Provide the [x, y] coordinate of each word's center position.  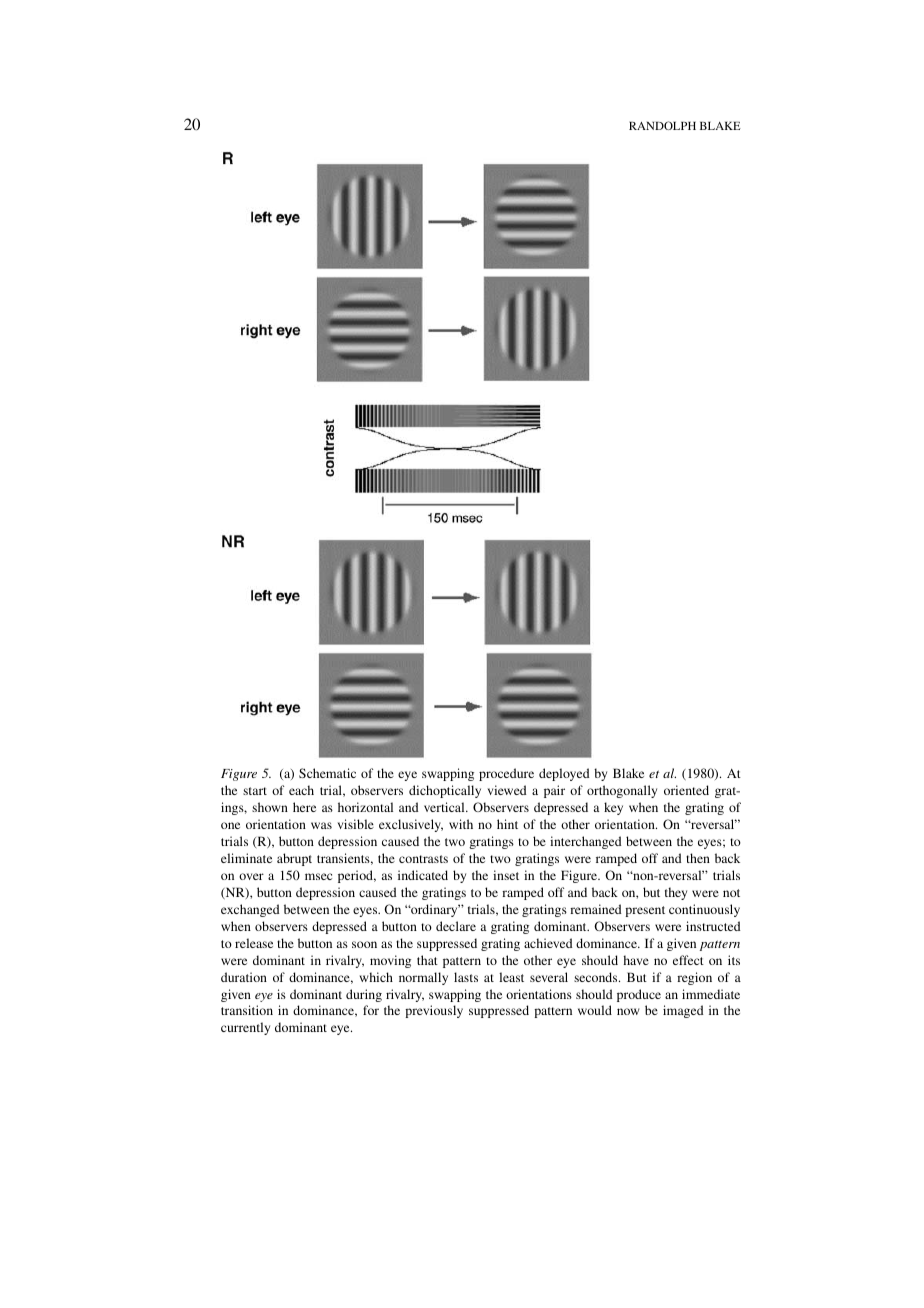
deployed [564, 774]
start [255, 791]
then [698, 858]
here [304, 807]
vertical [445, 807]
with [461, 824]
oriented [686, 790]
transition [247, 1010]
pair [554, 791]
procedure [506, 774]
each [301, 790]
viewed [507, 790]
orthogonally [622, 791]
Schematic [327, 773]
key [613, 808]
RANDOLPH [662, 125]
